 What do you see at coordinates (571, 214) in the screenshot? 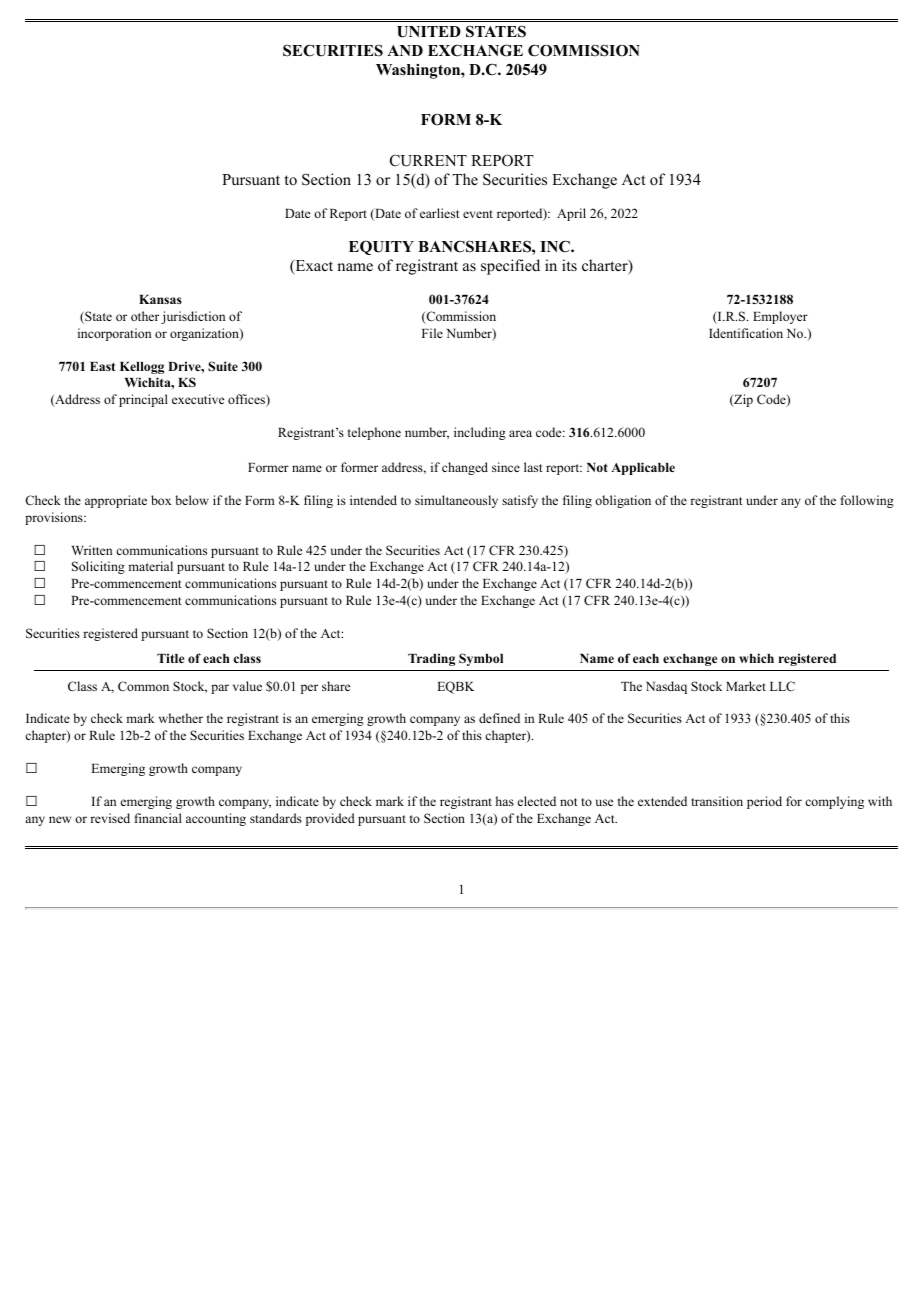
I see `April` at bounding box center [571, 214].
